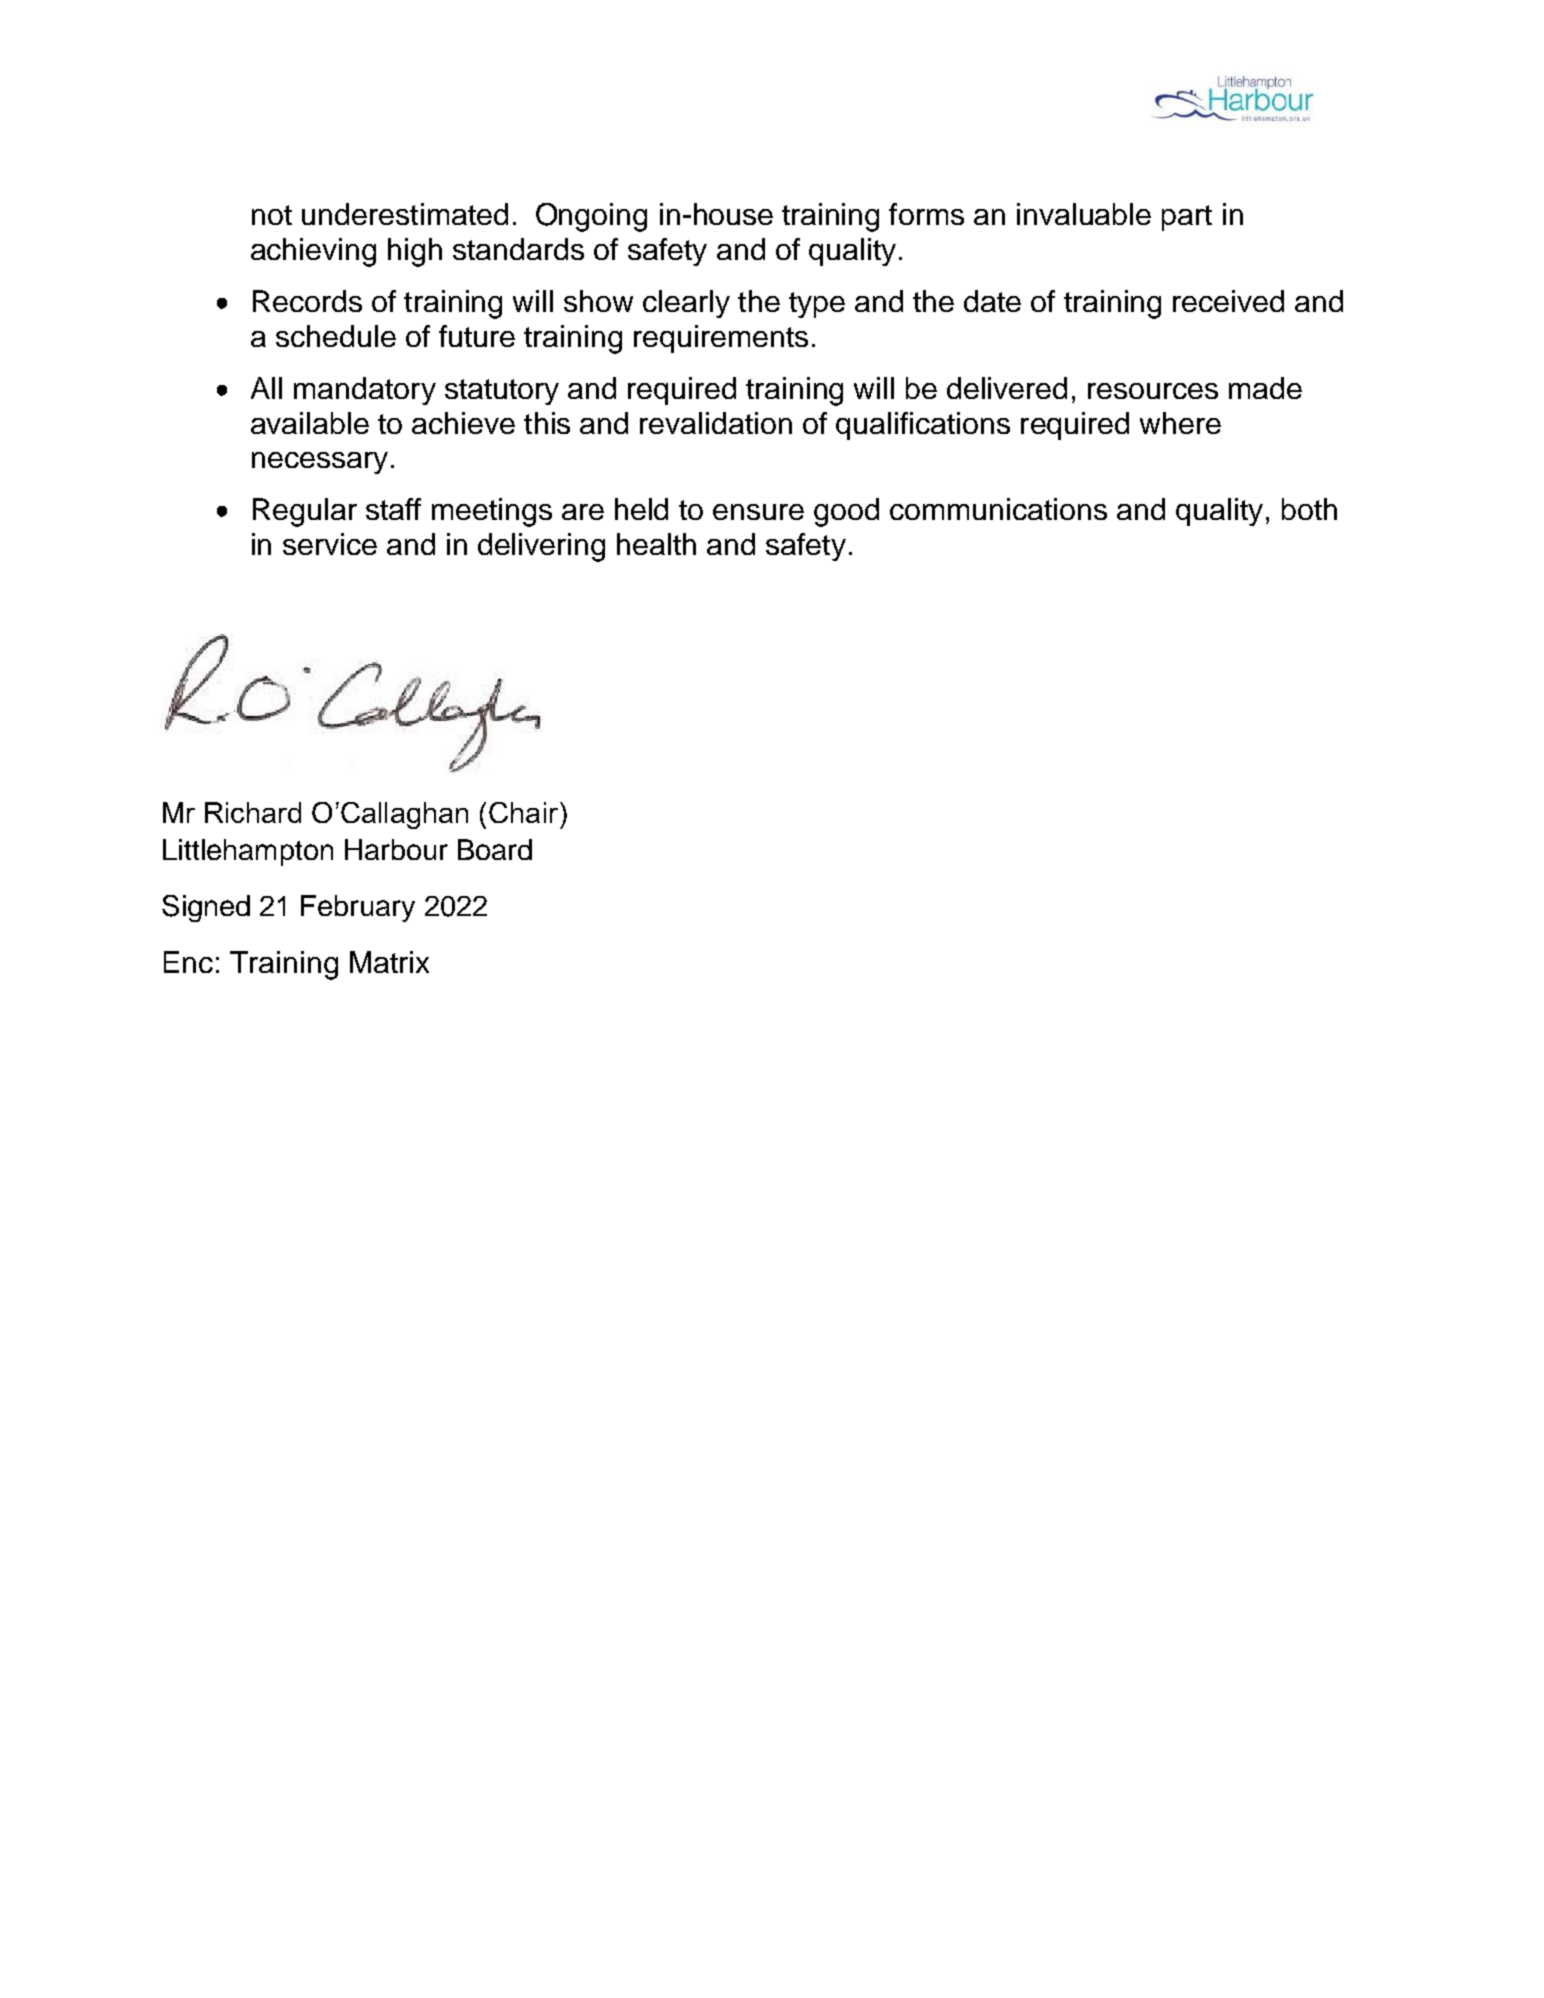 The height and width of the page is (1998, 1544). I want to click on resources, so click(1153, 391).
